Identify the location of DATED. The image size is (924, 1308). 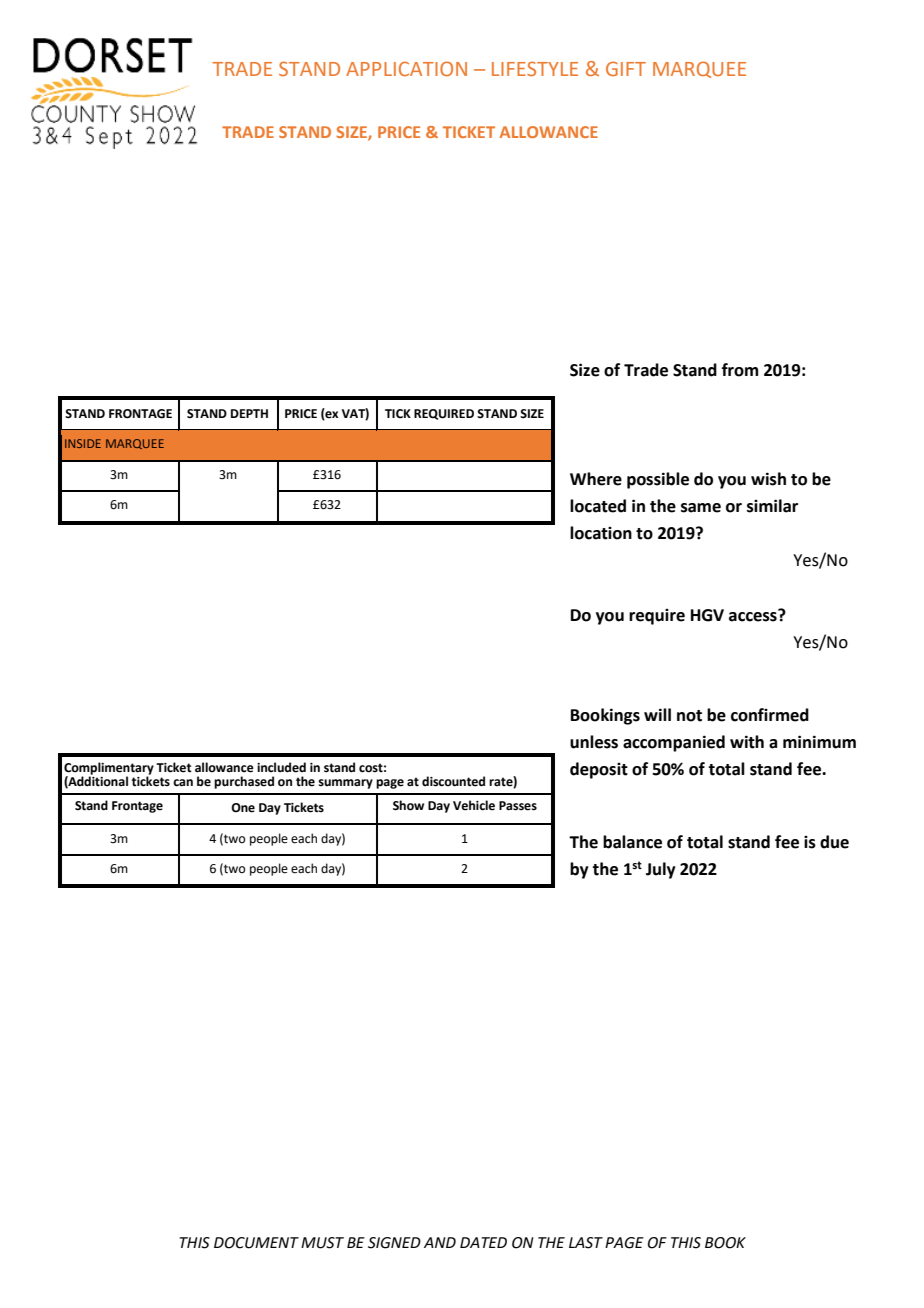
(483, 1242).
